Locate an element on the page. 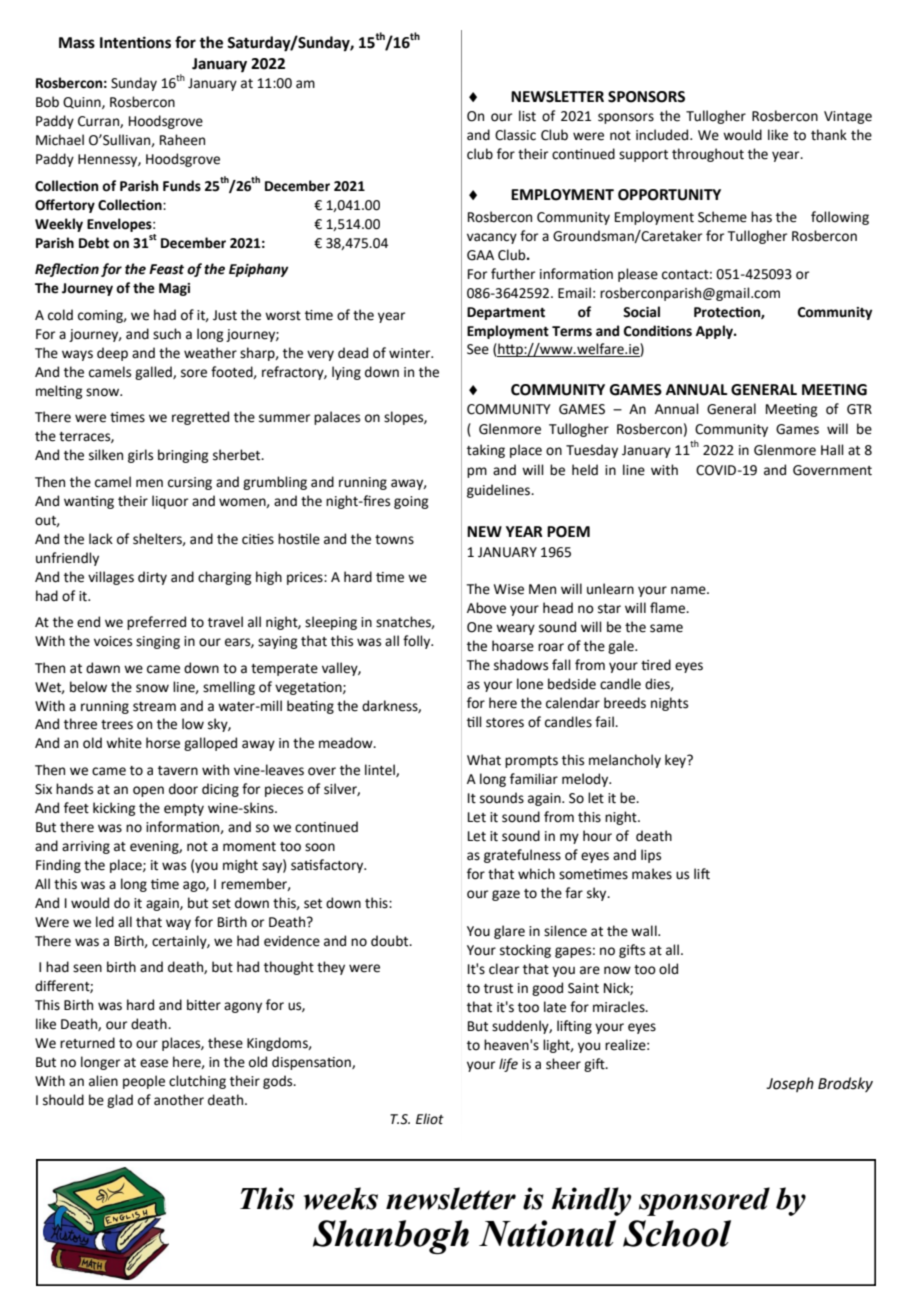  Intentions is located at coordinates (135, 42).
